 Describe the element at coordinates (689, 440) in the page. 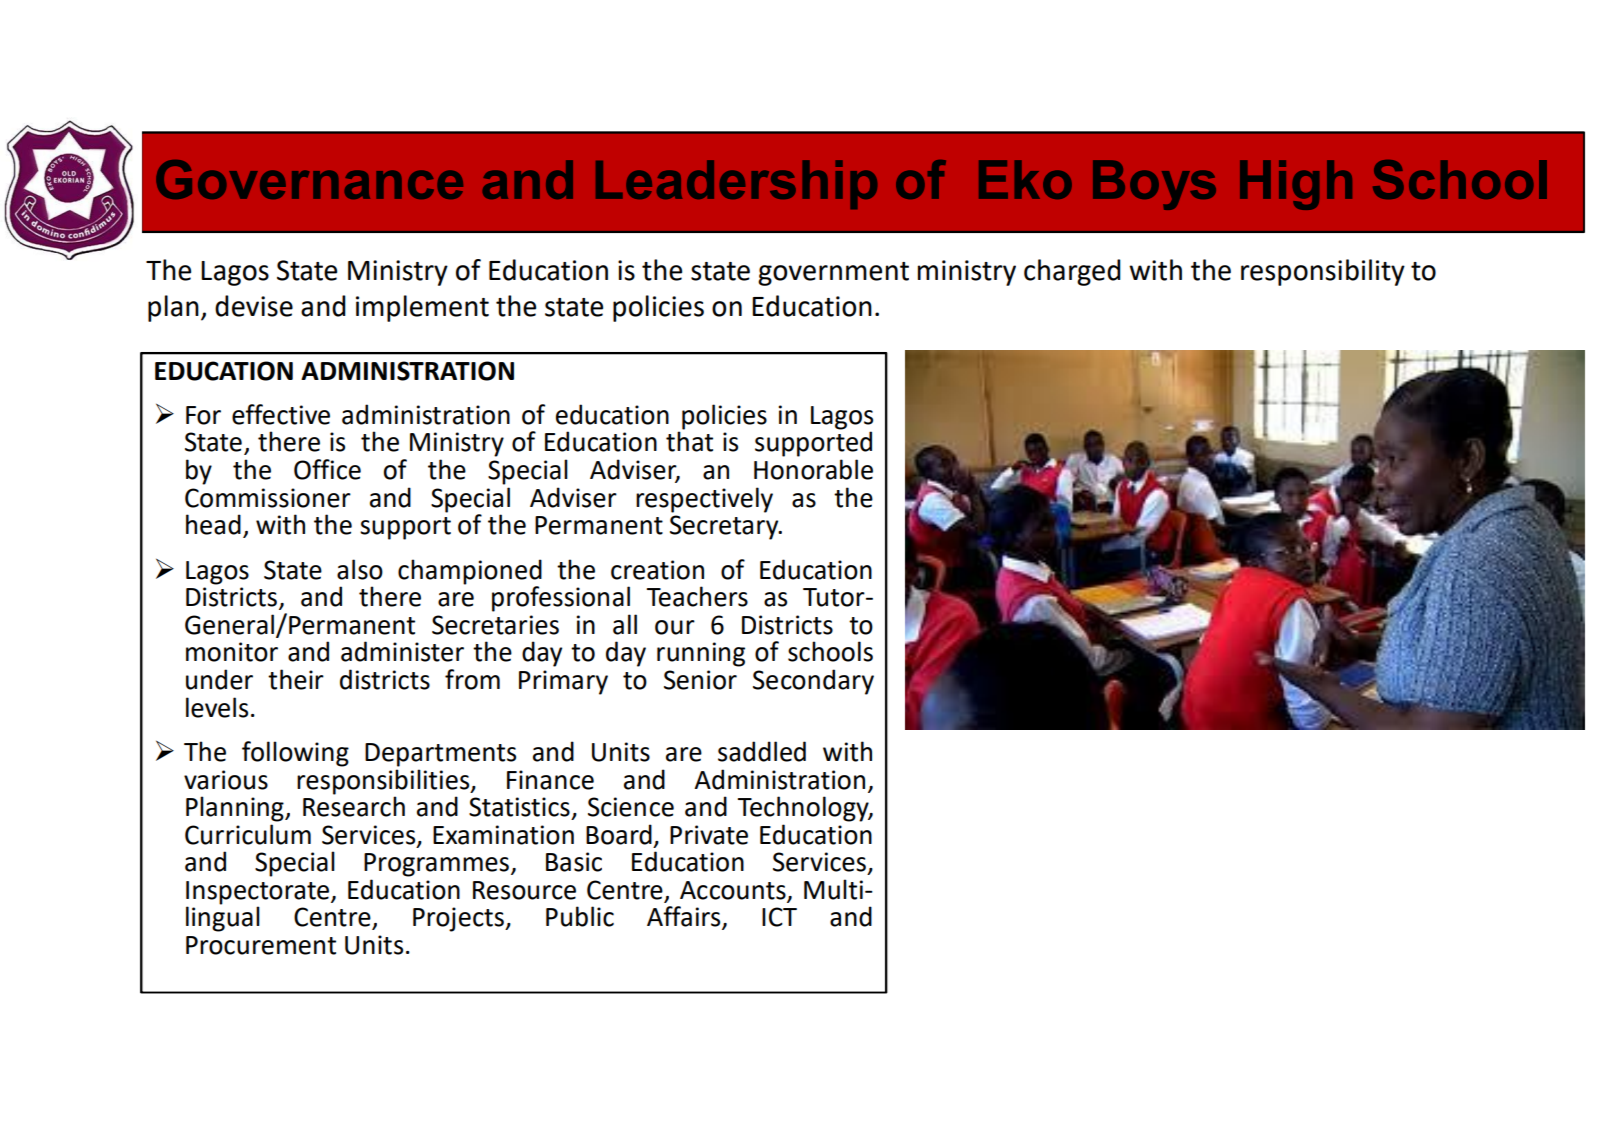

I see `that` at that location.
